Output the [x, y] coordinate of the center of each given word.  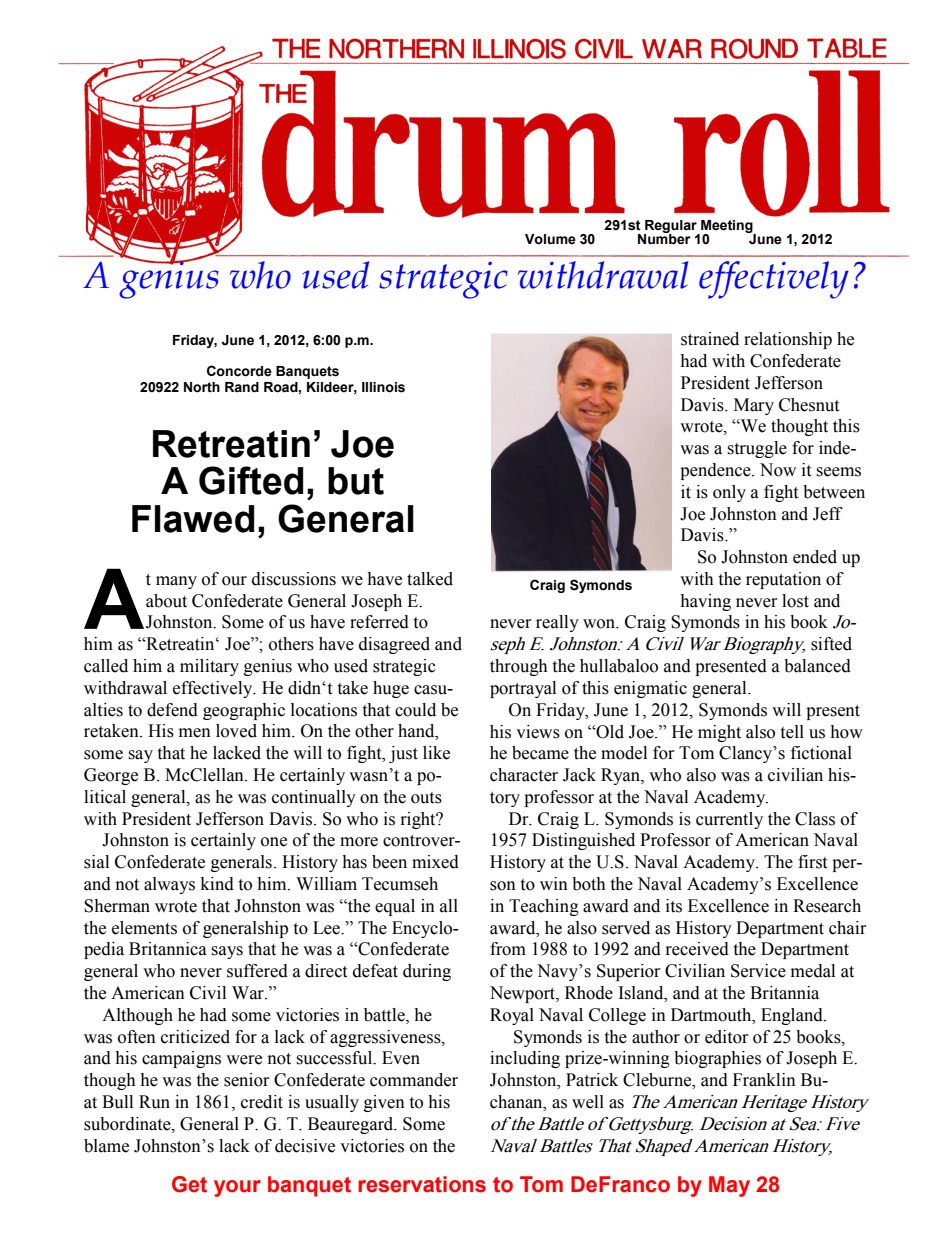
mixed [435, 862]
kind [217, 884]
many [176, 582]
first [812, 862]
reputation [783, 580]
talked [430, 579]
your [237, 1188]
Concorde [239, 371]
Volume [550, 239]
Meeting [727, 228]
